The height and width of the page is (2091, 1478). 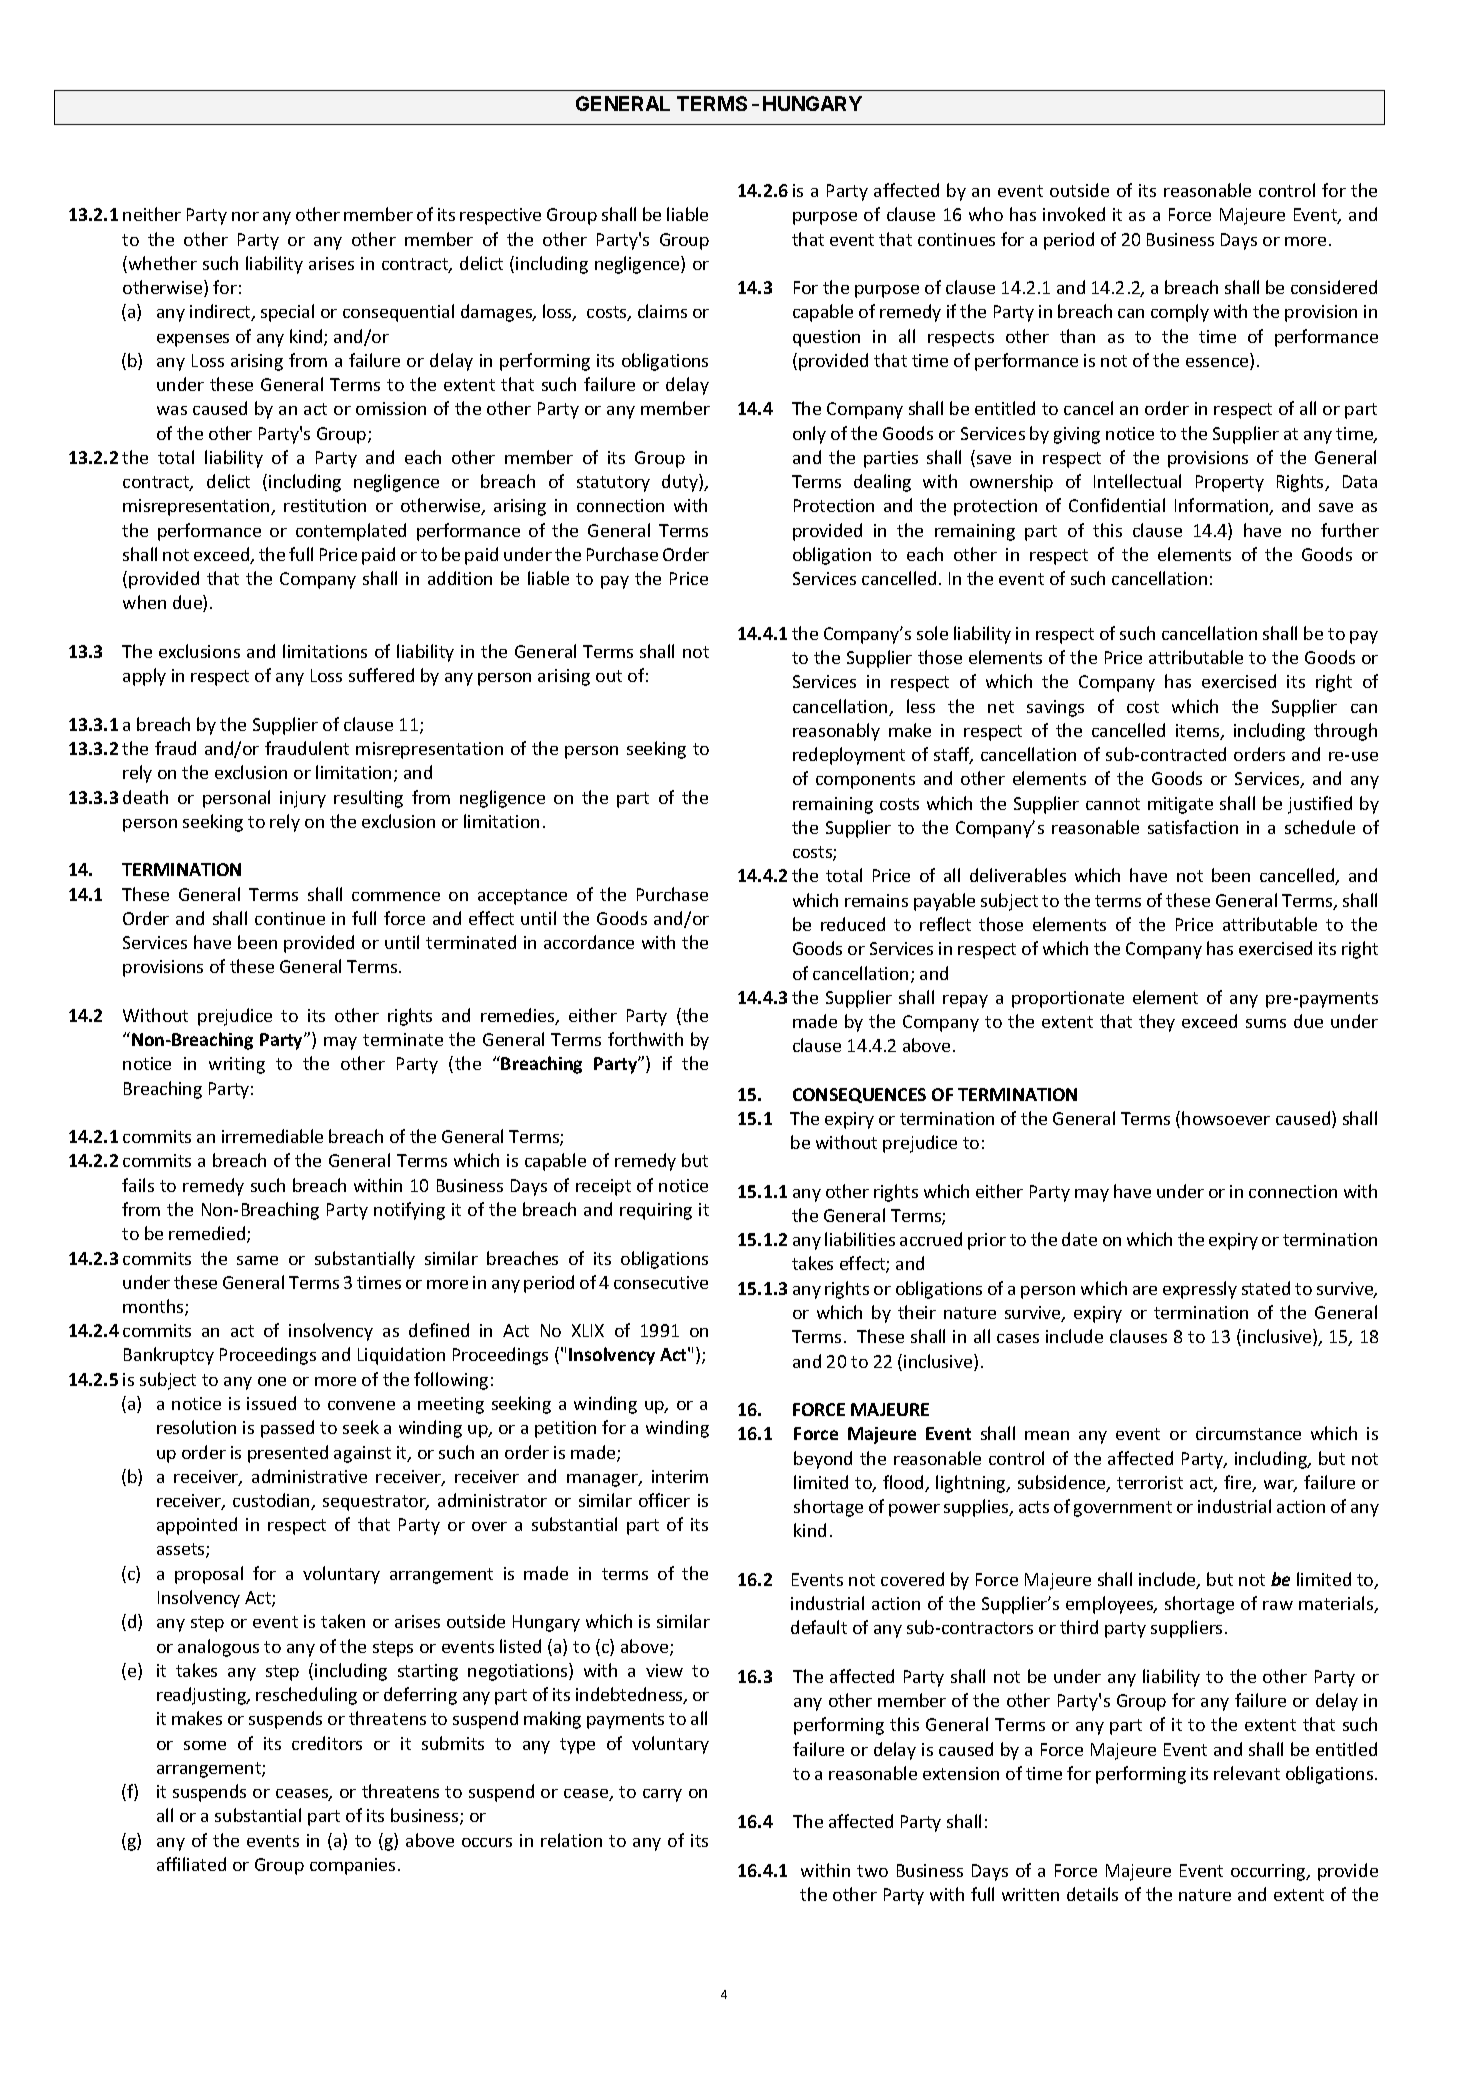 I want to click on comply, so click(x=1180, y=313).
